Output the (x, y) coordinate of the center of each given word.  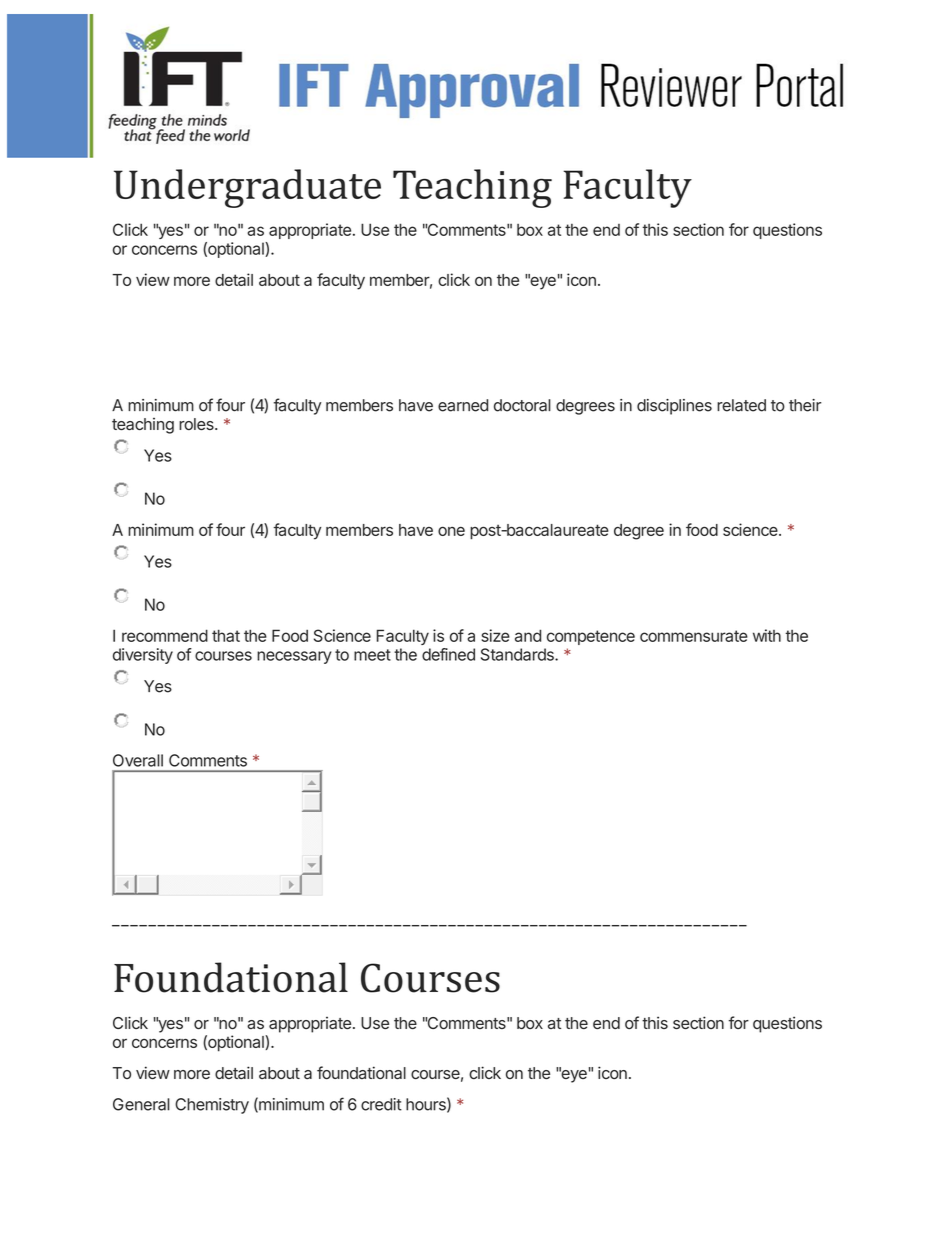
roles (197, 424)
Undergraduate (247, 188)
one (451, 531)
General (141, 1104)
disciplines (674, 407)
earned (463, 405)
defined (448, 654)
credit (381, 1104)
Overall (138, 760)
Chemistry (212, 1106)
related (741, 405)
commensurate (694, 636)
